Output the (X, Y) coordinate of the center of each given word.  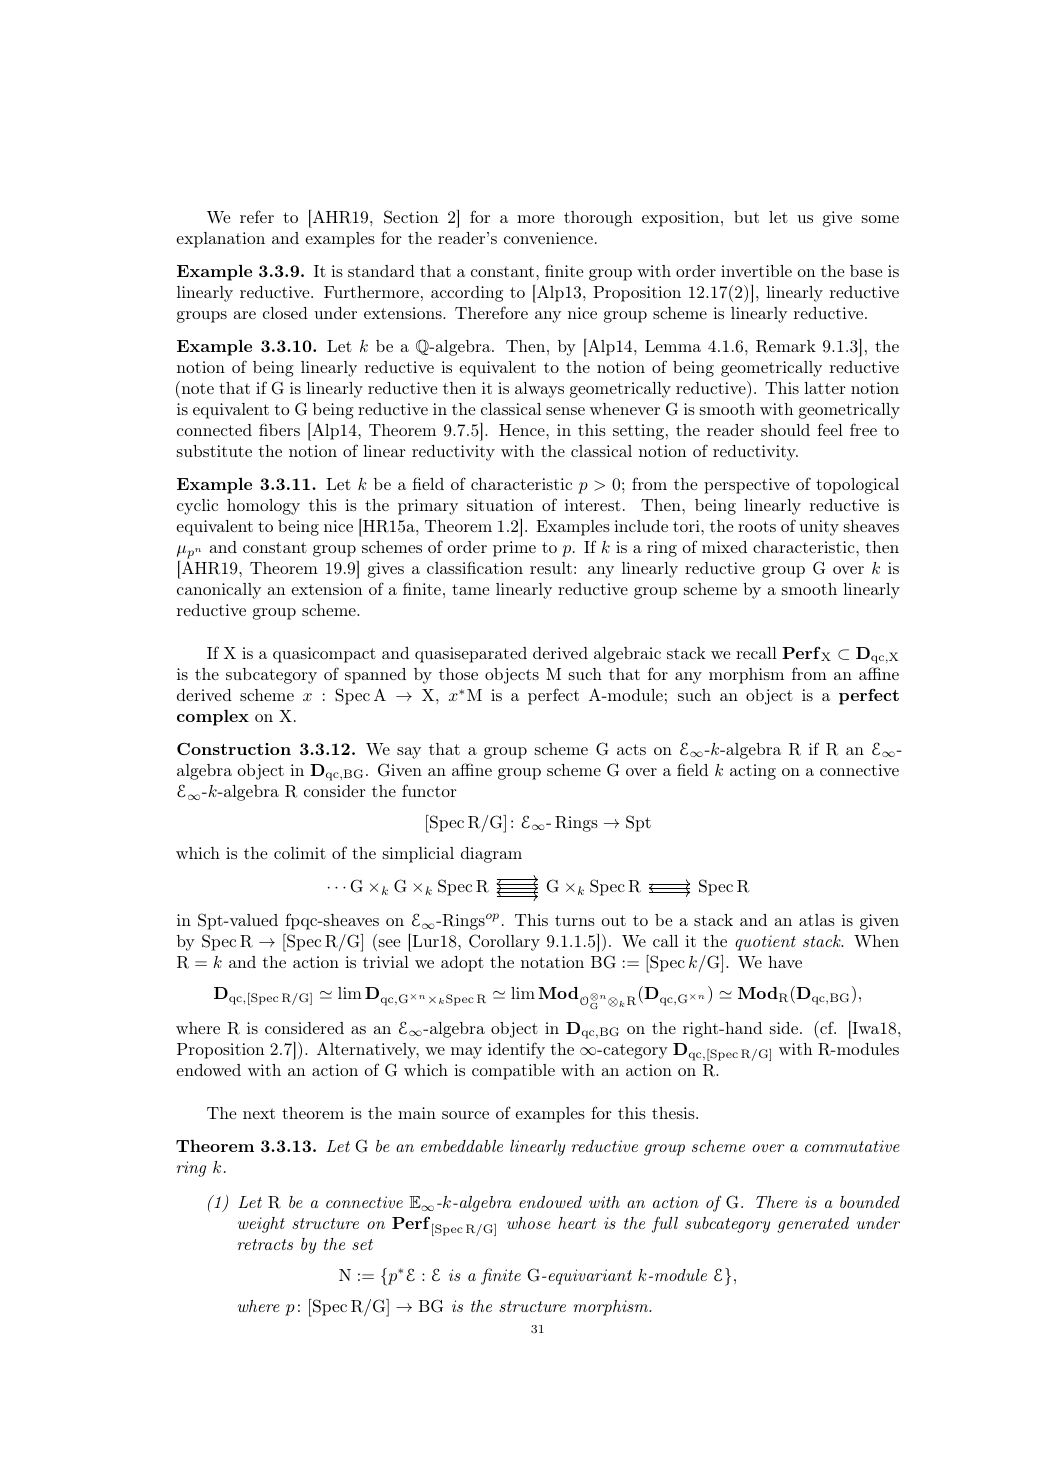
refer (257, 216)
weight (261, 1225)
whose (529, 1223)
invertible (756, 271)
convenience (548, 238)
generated (813, 1225)
